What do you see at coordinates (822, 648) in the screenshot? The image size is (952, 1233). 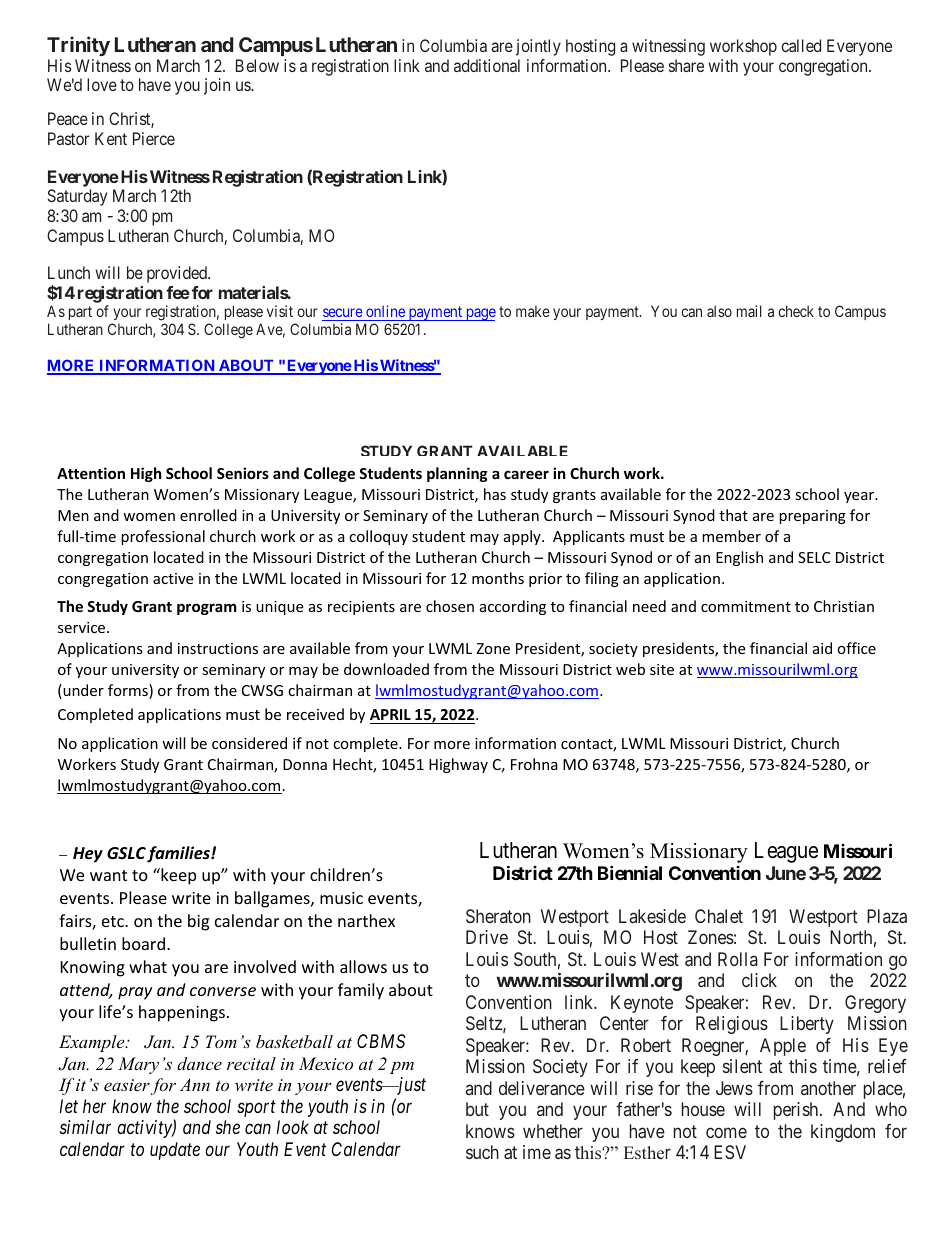 I see `aid` at bounding box center [822, 648].
